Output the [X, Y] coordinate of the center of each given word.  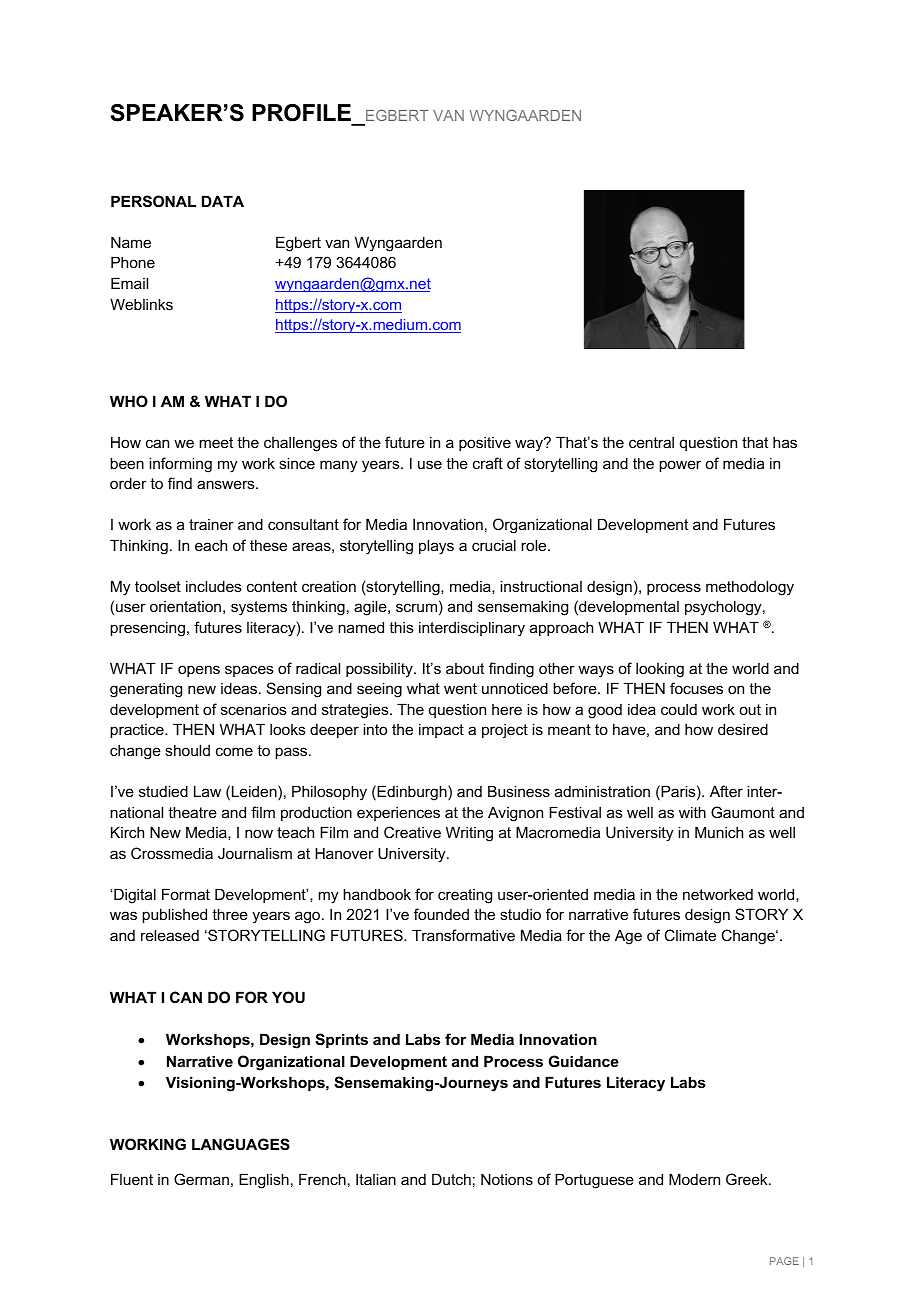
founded [441, 914]
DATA [223, 201]
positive [485, 444]
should [187, 750]
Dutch [451, 1179]
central [651, 442]
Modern [694, 1179]
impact [441, 730]
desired [743, 729]
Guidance [583, 1061]
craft [488, 463]
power [680, 466]
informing [180, 465]
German [201, 1179]
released [170, 935]
